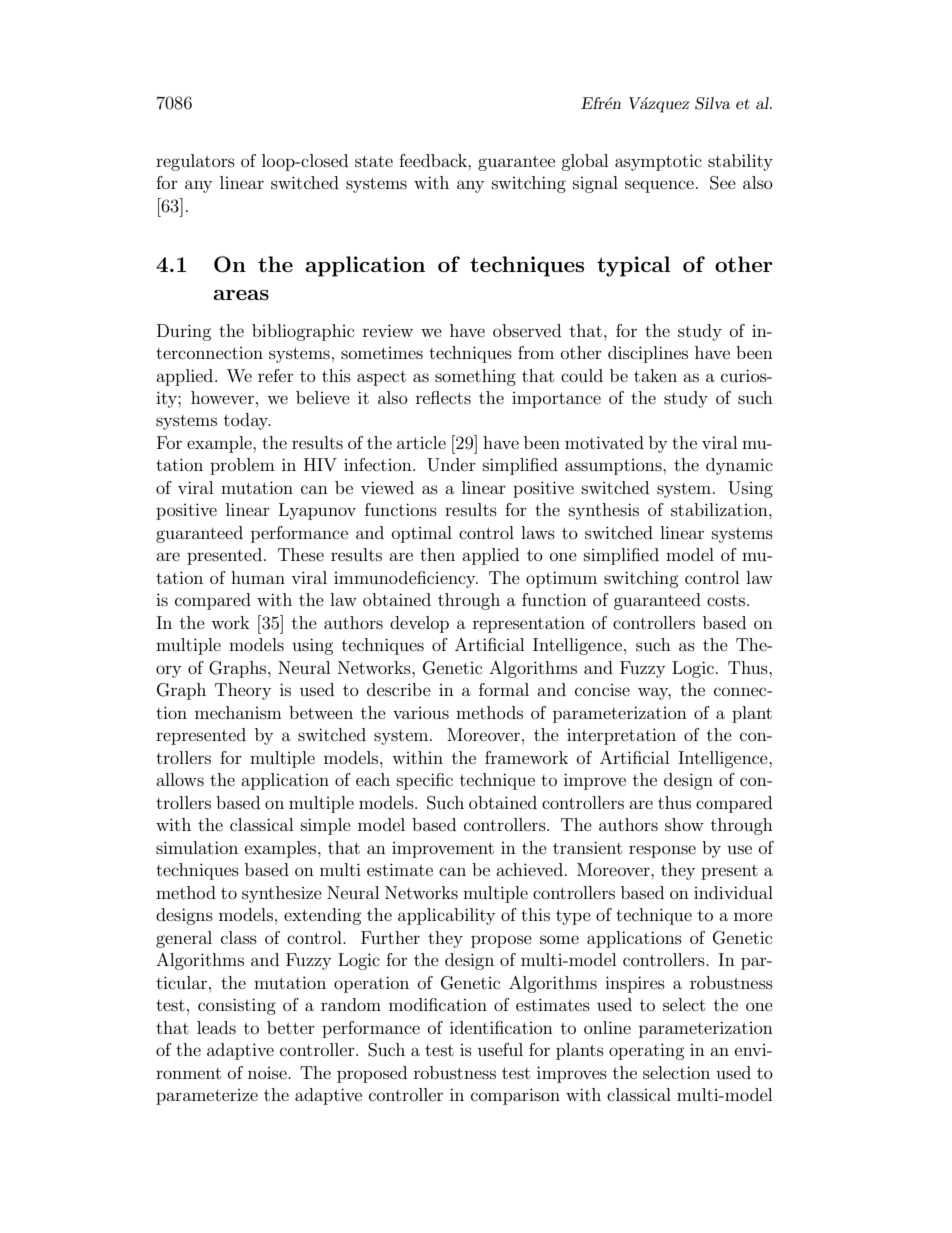 This screenshot has height=1233, width=952. I want to click on feedback, so click(434, 160).
